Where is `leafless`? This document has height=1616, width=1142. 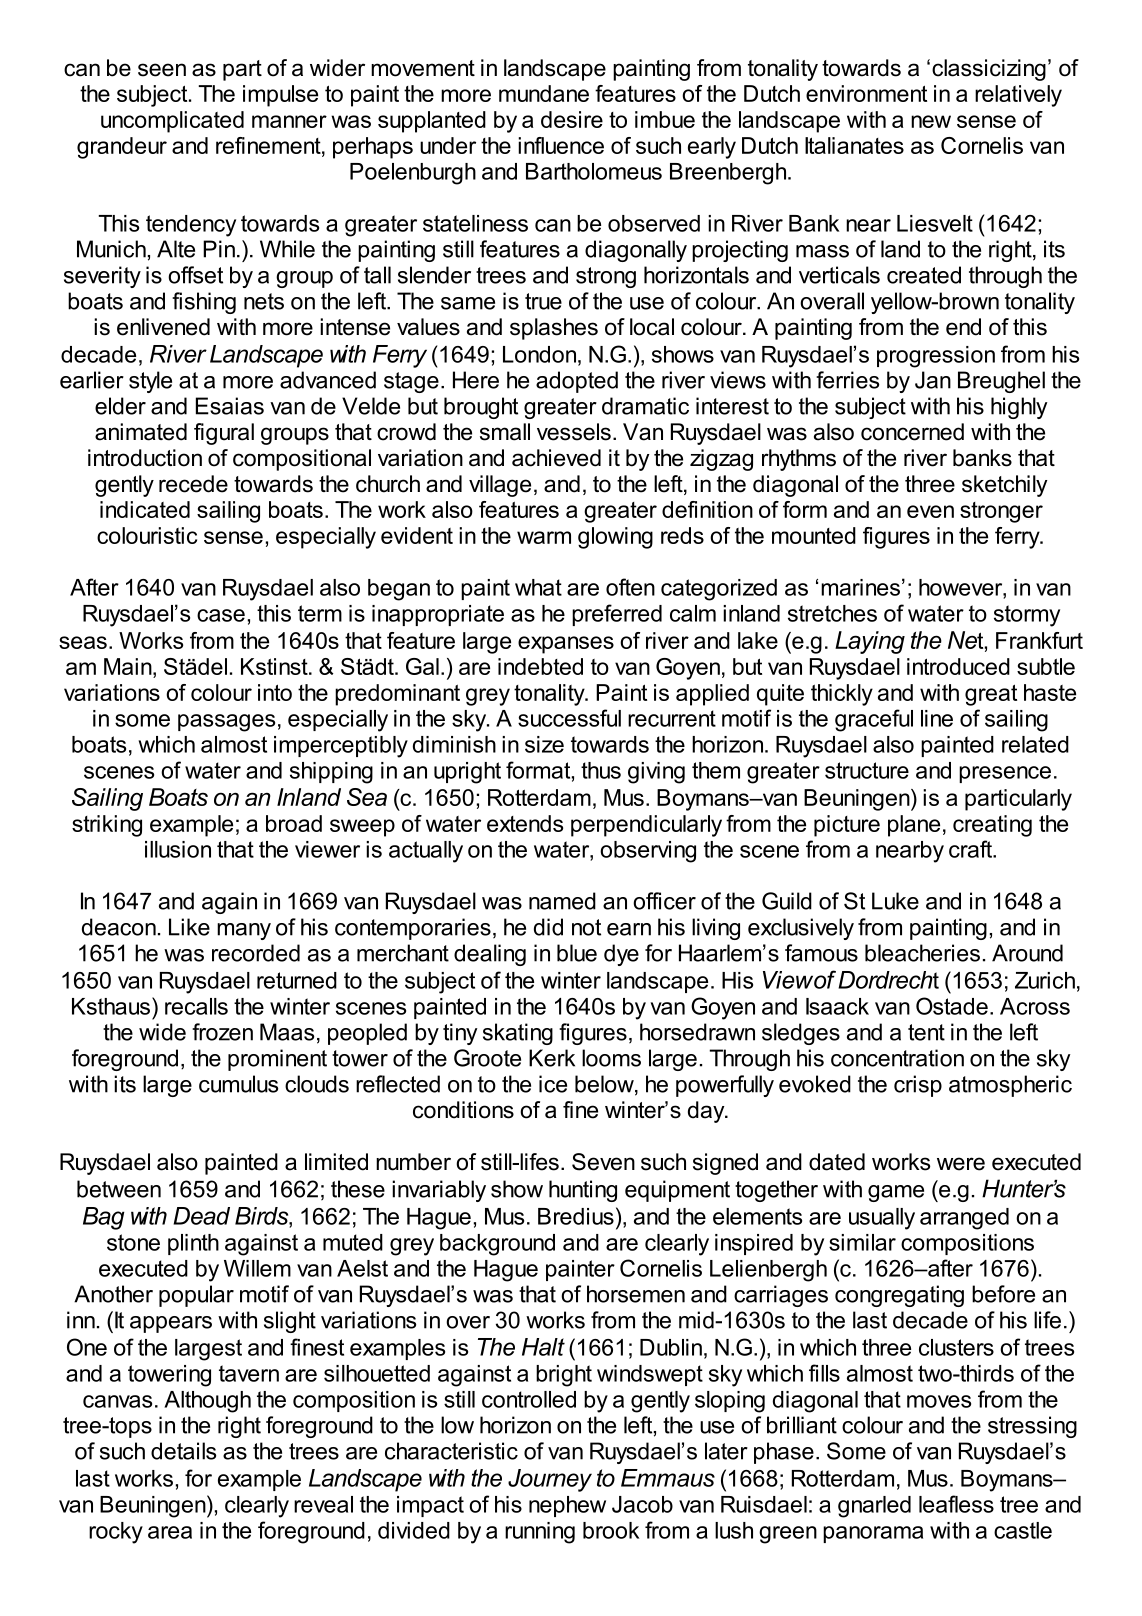 leafless is located at coordinates (956, 1504).
